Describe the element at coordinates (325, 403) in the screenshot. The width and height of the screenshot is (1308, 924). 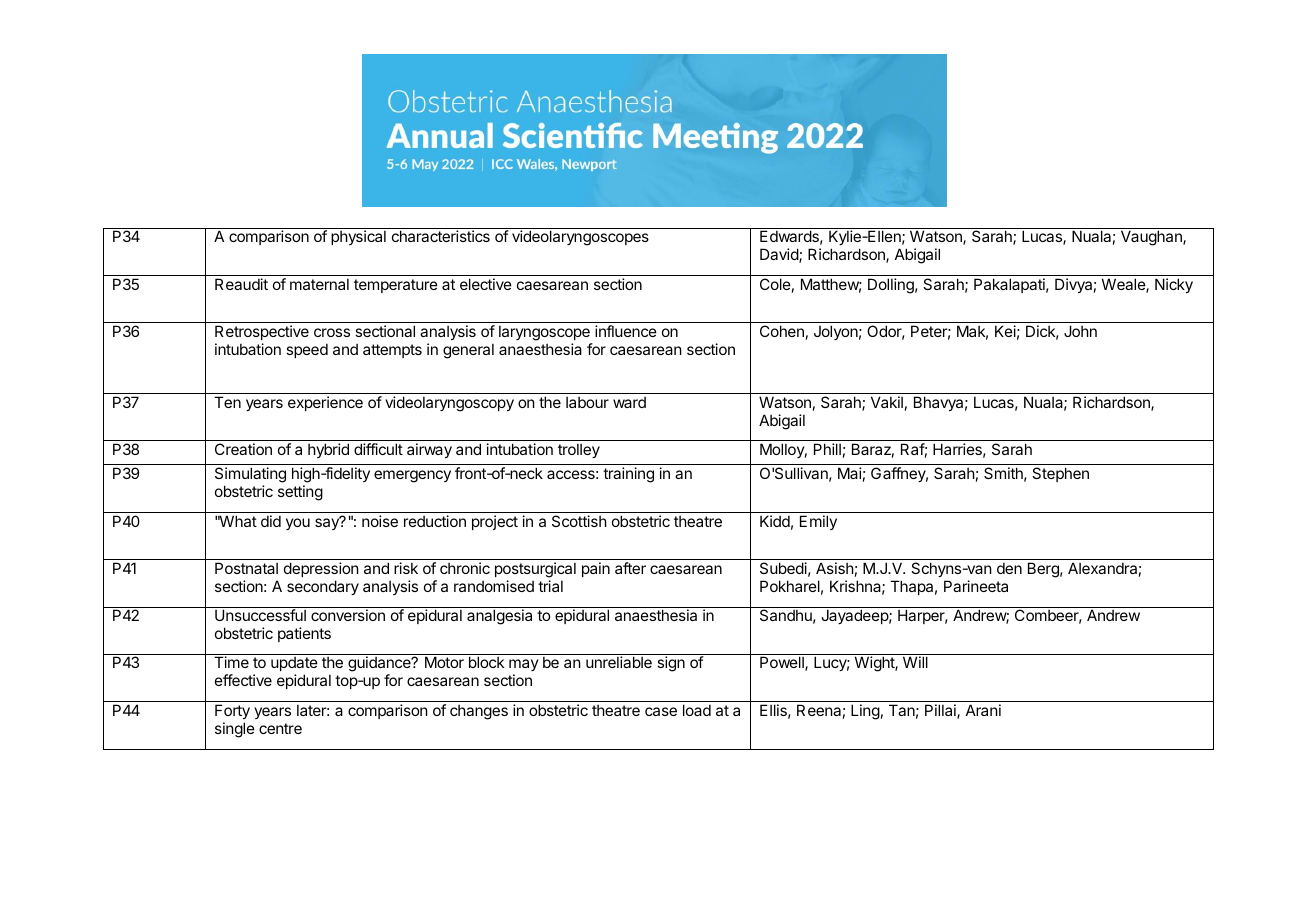
I see `experience` at that location.
